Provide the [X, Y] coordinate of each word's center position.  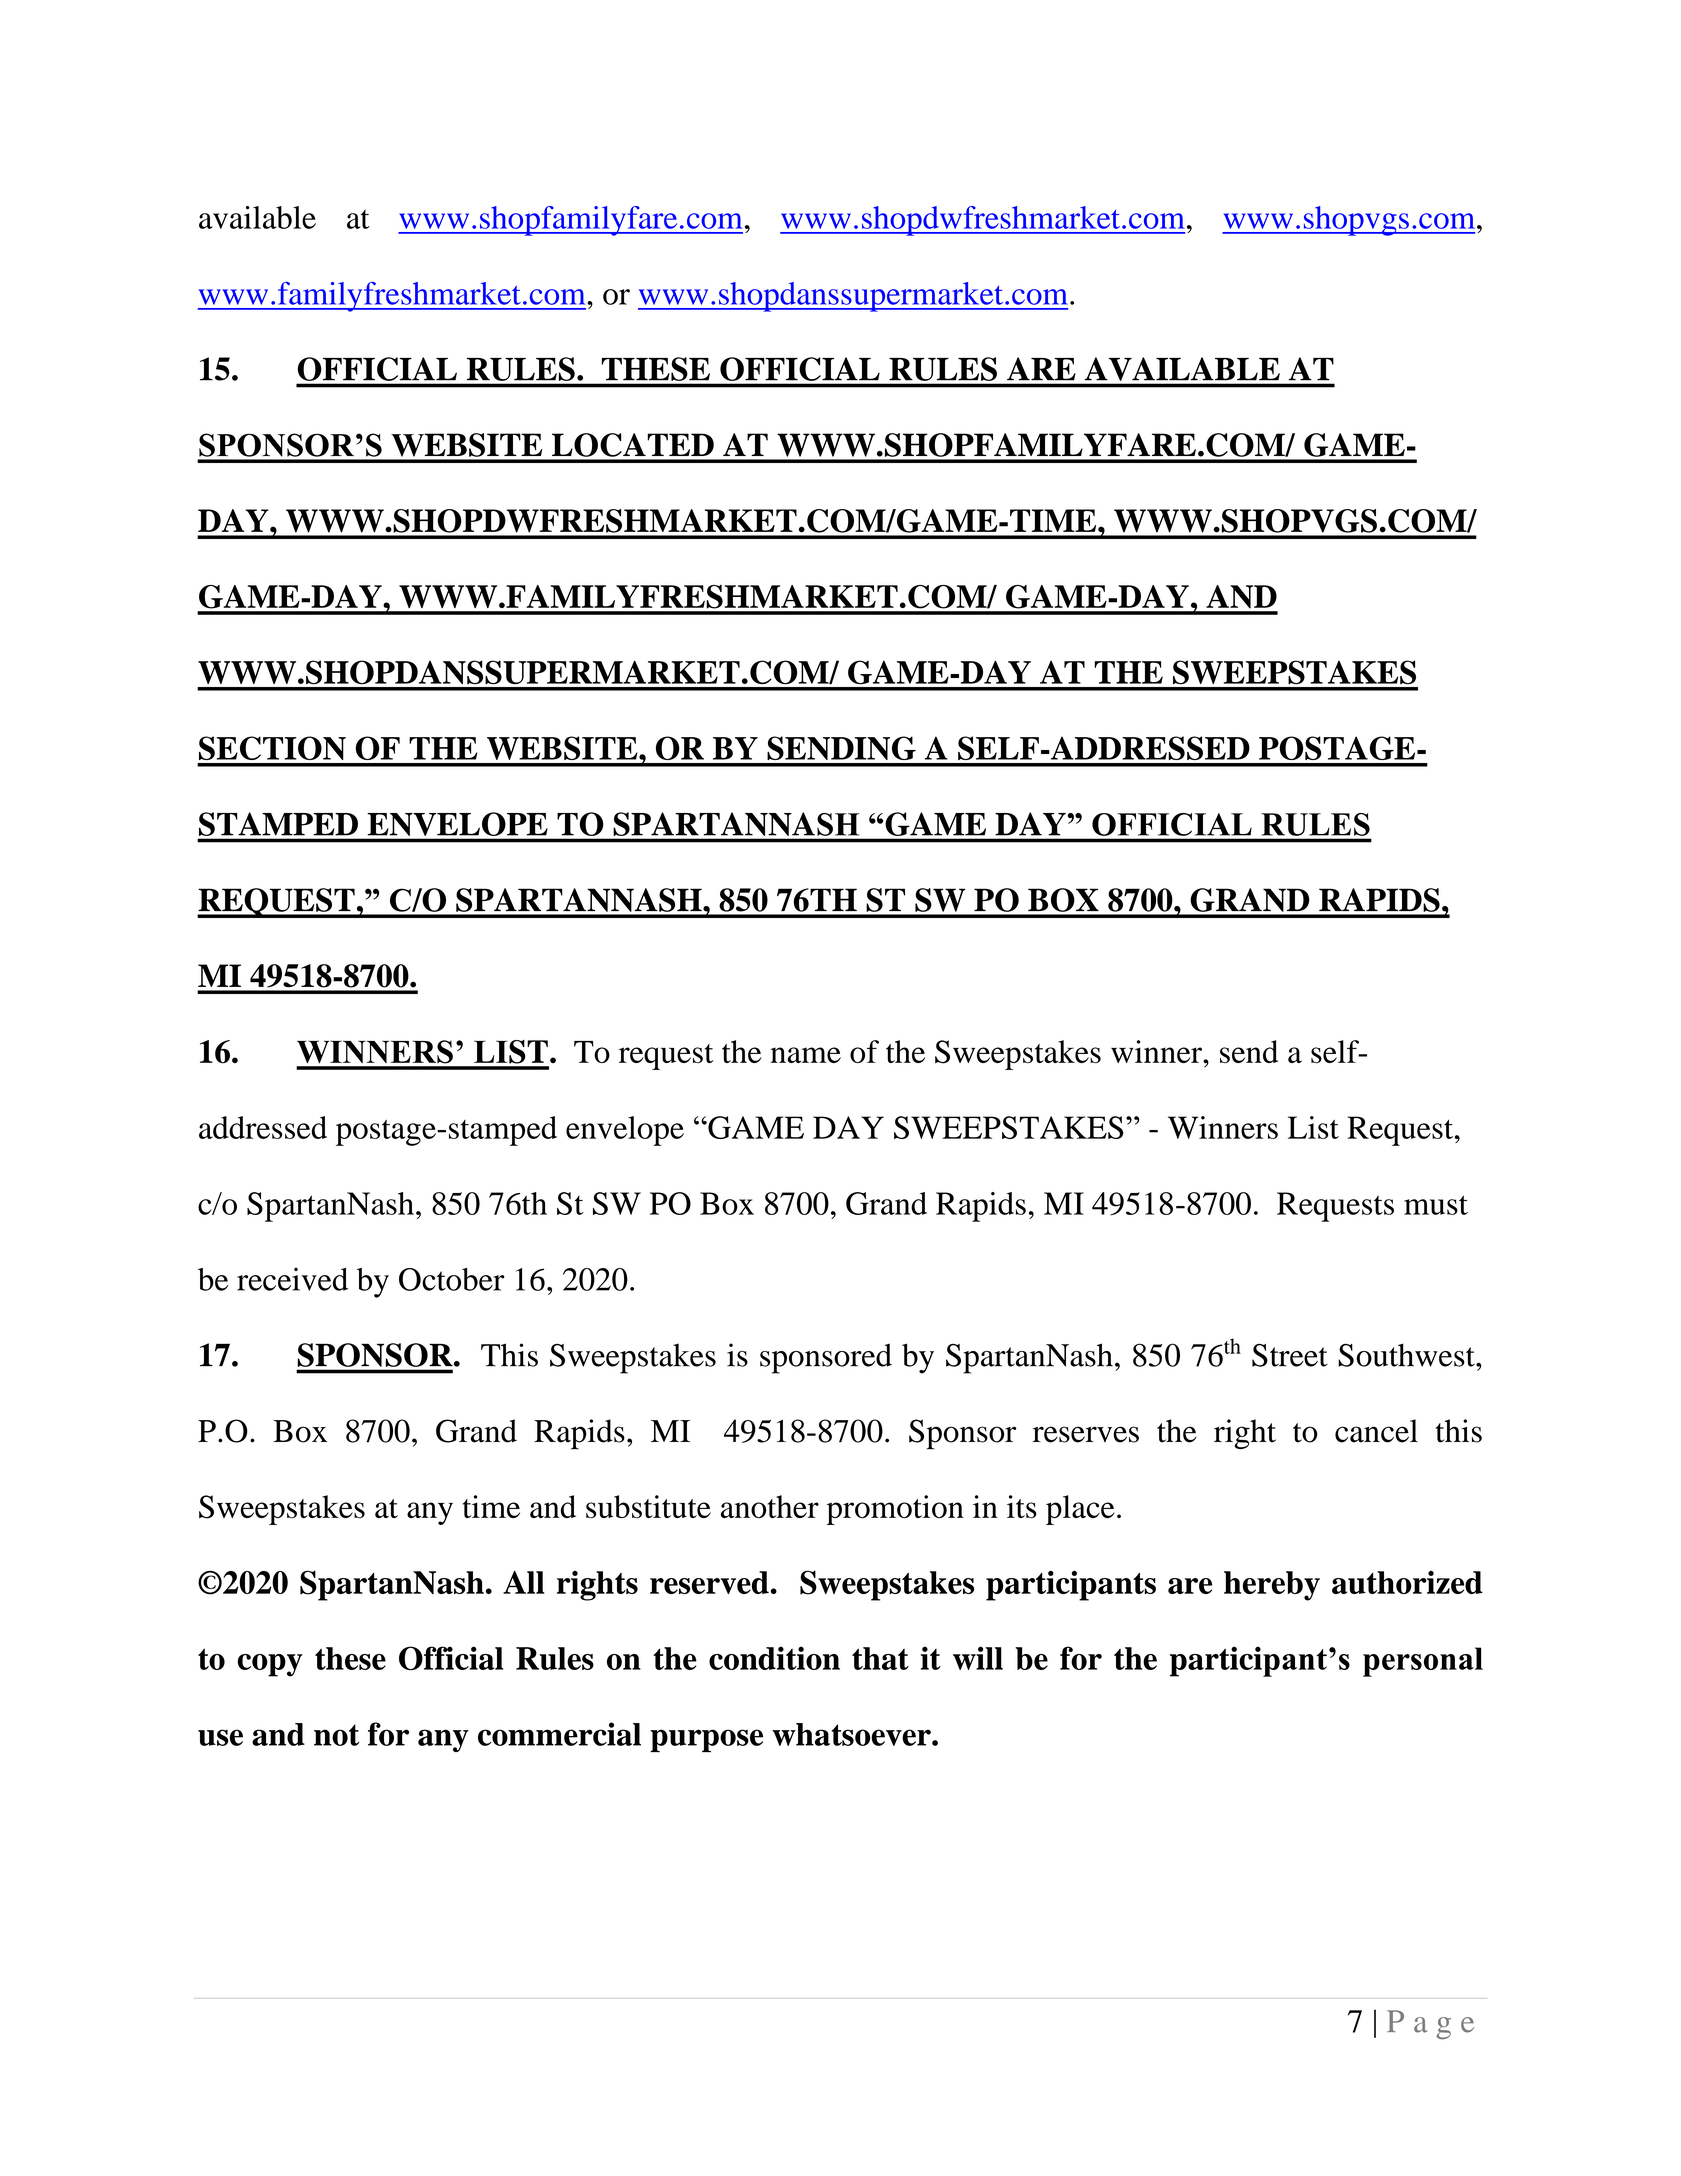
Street [1290, 1355]
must [1436, 1205]
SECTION [272, 748]
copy [270, 1665]
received [292, 1279]
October [452, 1279]
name [806, 1055]
